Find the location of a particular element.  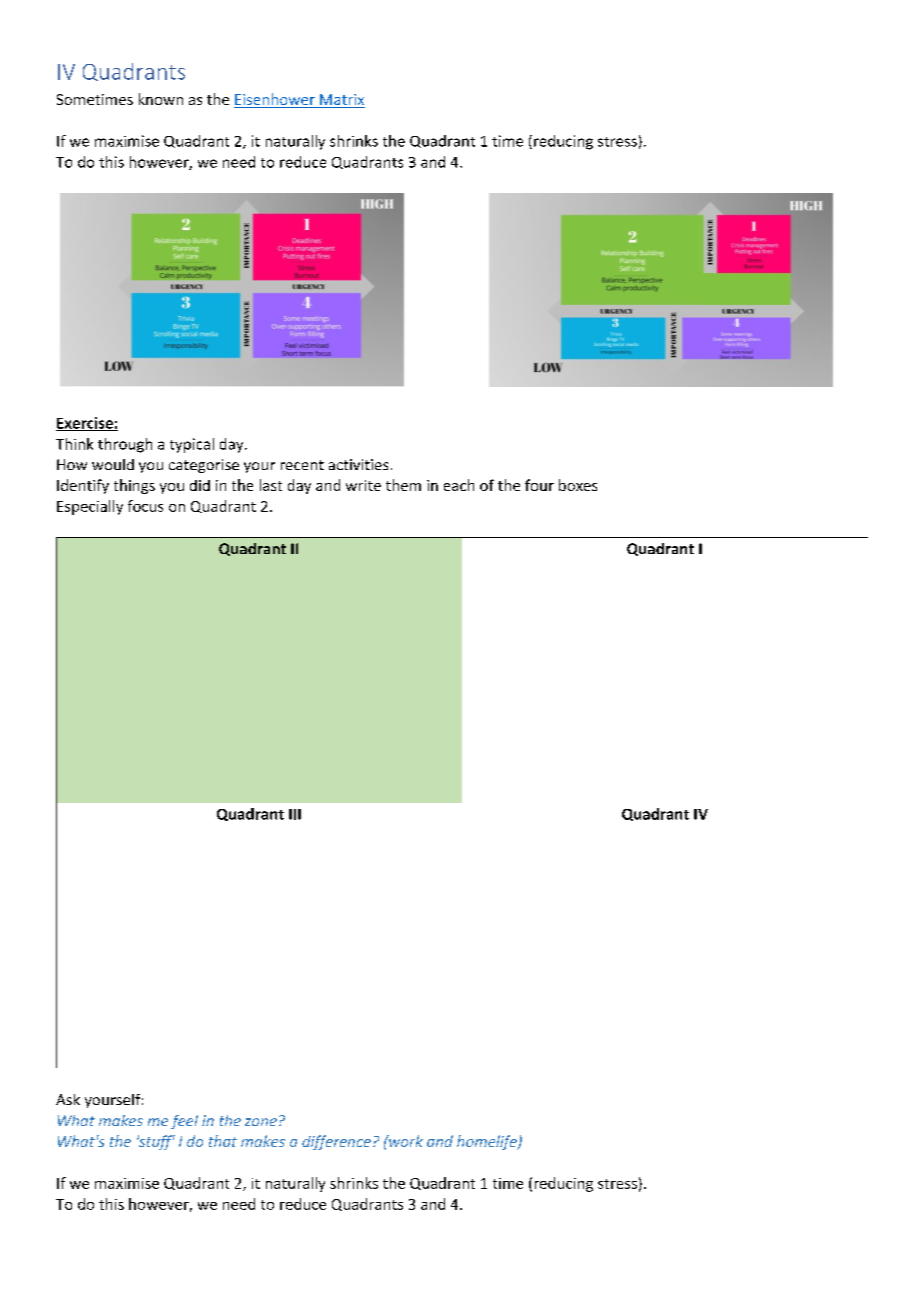

known is located at coordinates (161, 99).
